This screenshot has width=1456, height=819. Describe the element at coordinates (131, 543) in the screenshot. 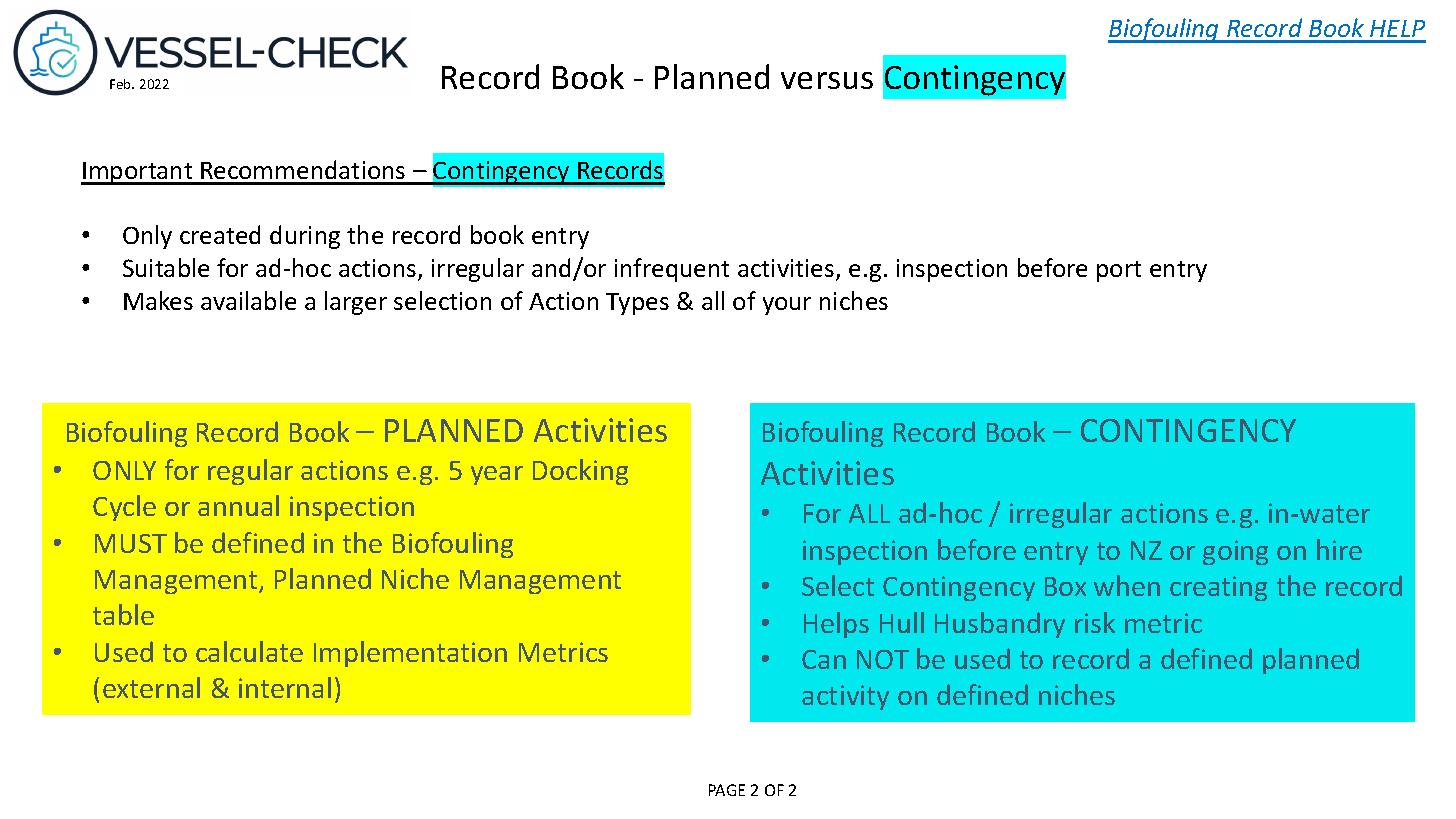

I see `MUST` at that location.
